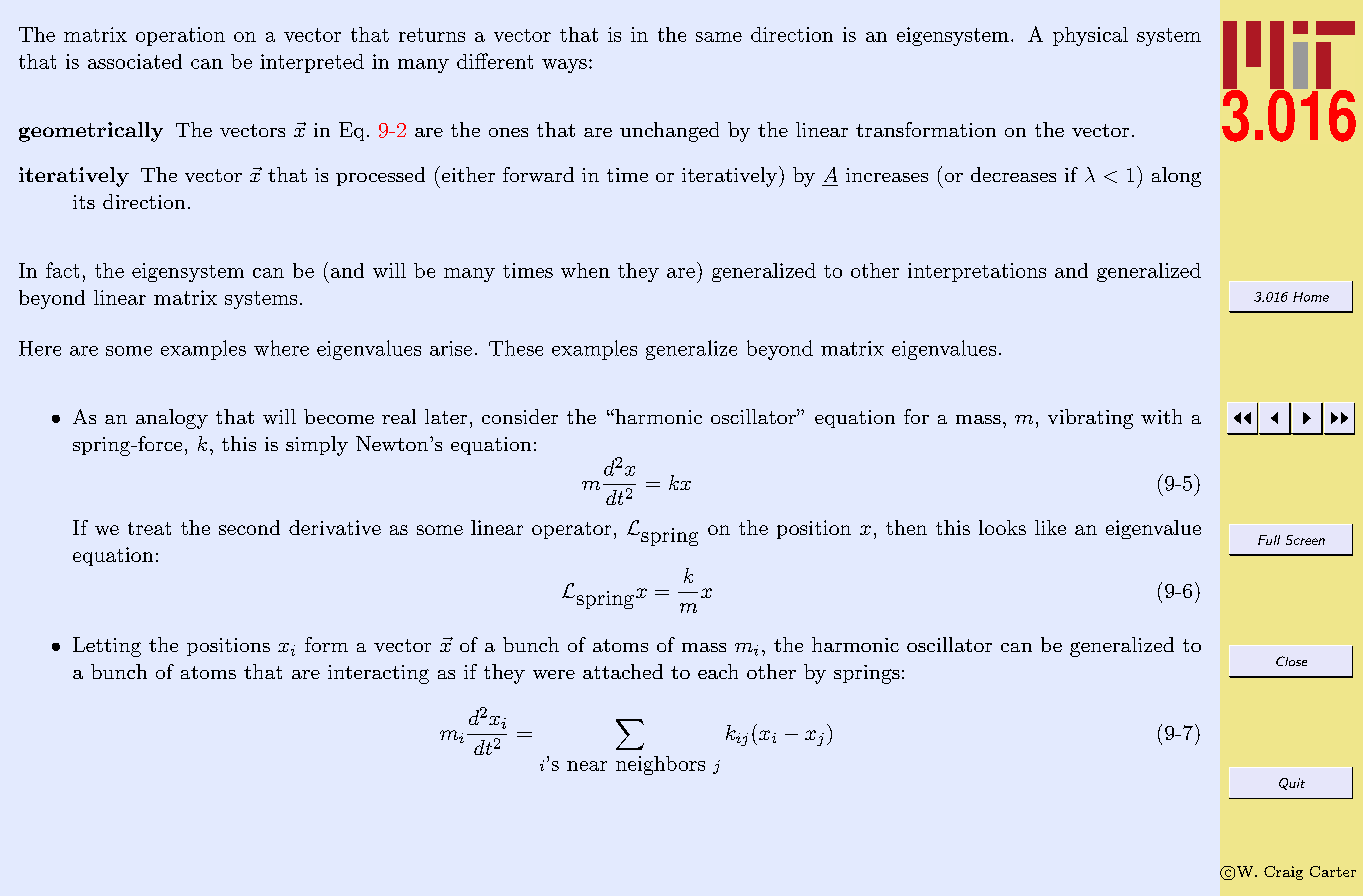  Describe the element at coordinates (62, 270) in the screenshot. I see `fact` at that location.
